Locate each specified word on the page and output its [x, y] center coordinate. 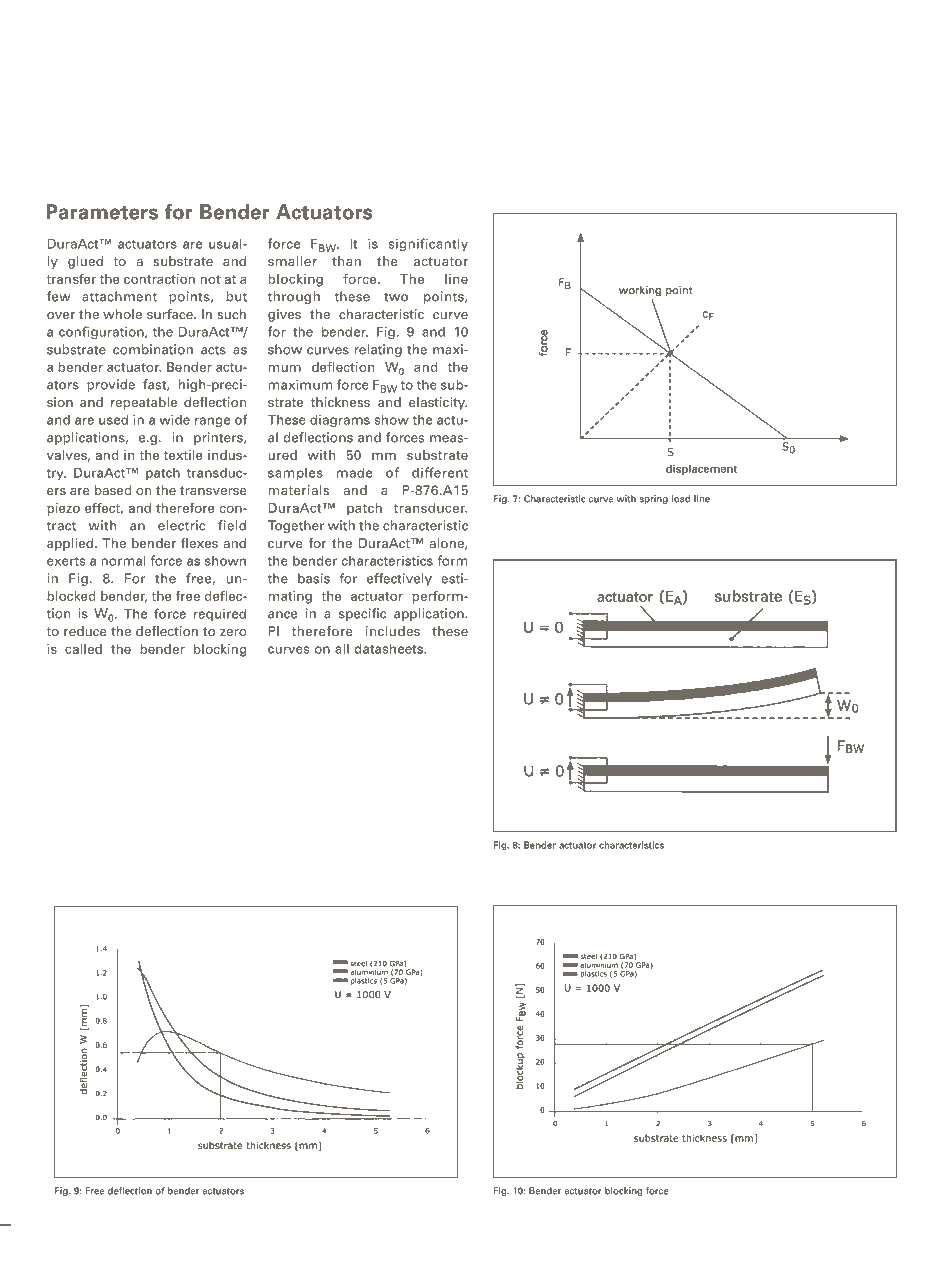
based [113, 490]
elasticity [438, 403]
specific [362, 614]
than [346, 261]
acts [213, 350]
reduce [85, 631]
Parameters [102, 212]
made [354, 472]
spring [654, 499]
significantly [428, 244]
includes [393, 631]
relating [378, 350]
